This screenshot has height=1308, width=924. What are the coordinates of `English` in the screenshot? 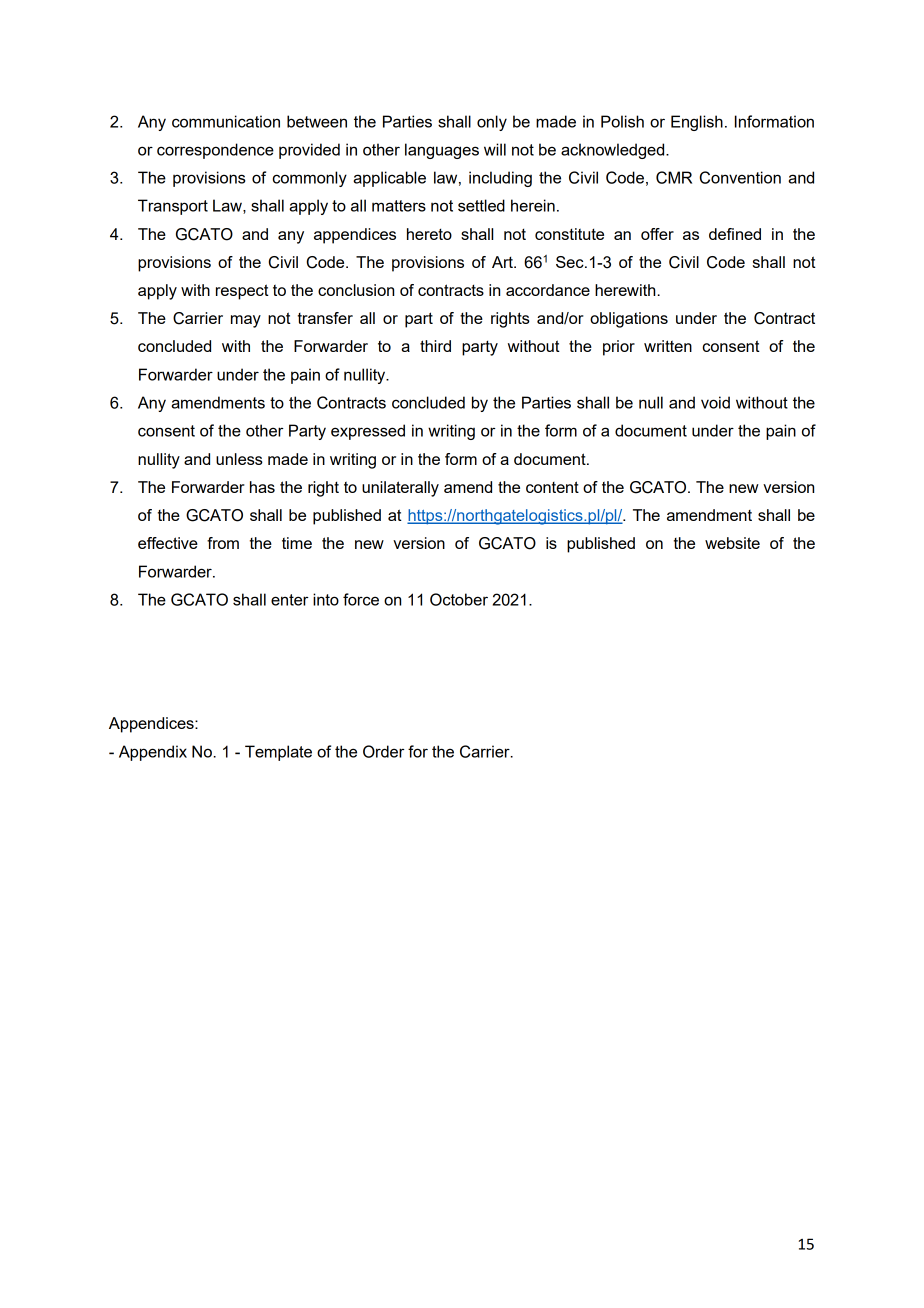 It's located at (697, 123).
